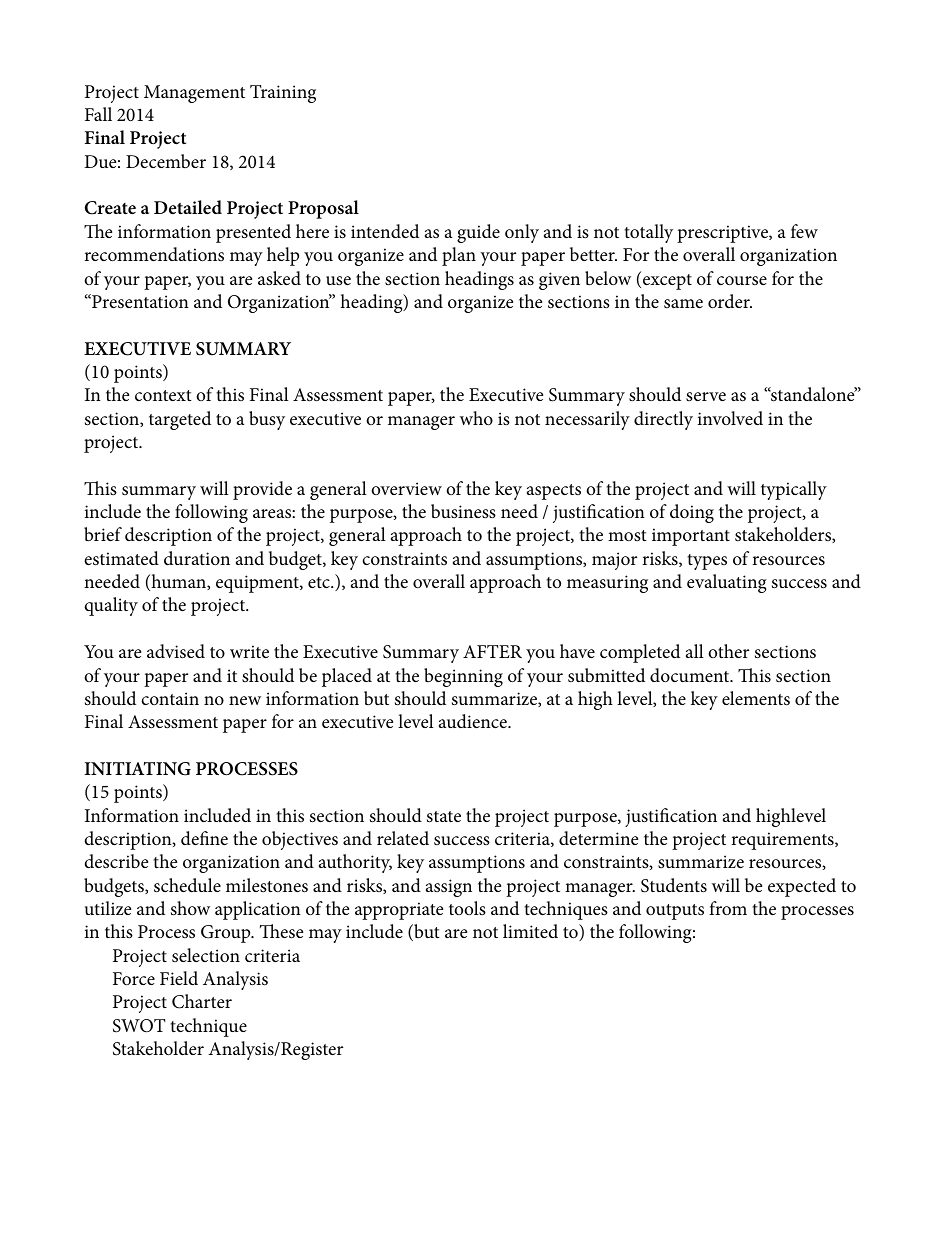 This document has width=952, height=1233. I want to click on guide, so click(478, 233).
